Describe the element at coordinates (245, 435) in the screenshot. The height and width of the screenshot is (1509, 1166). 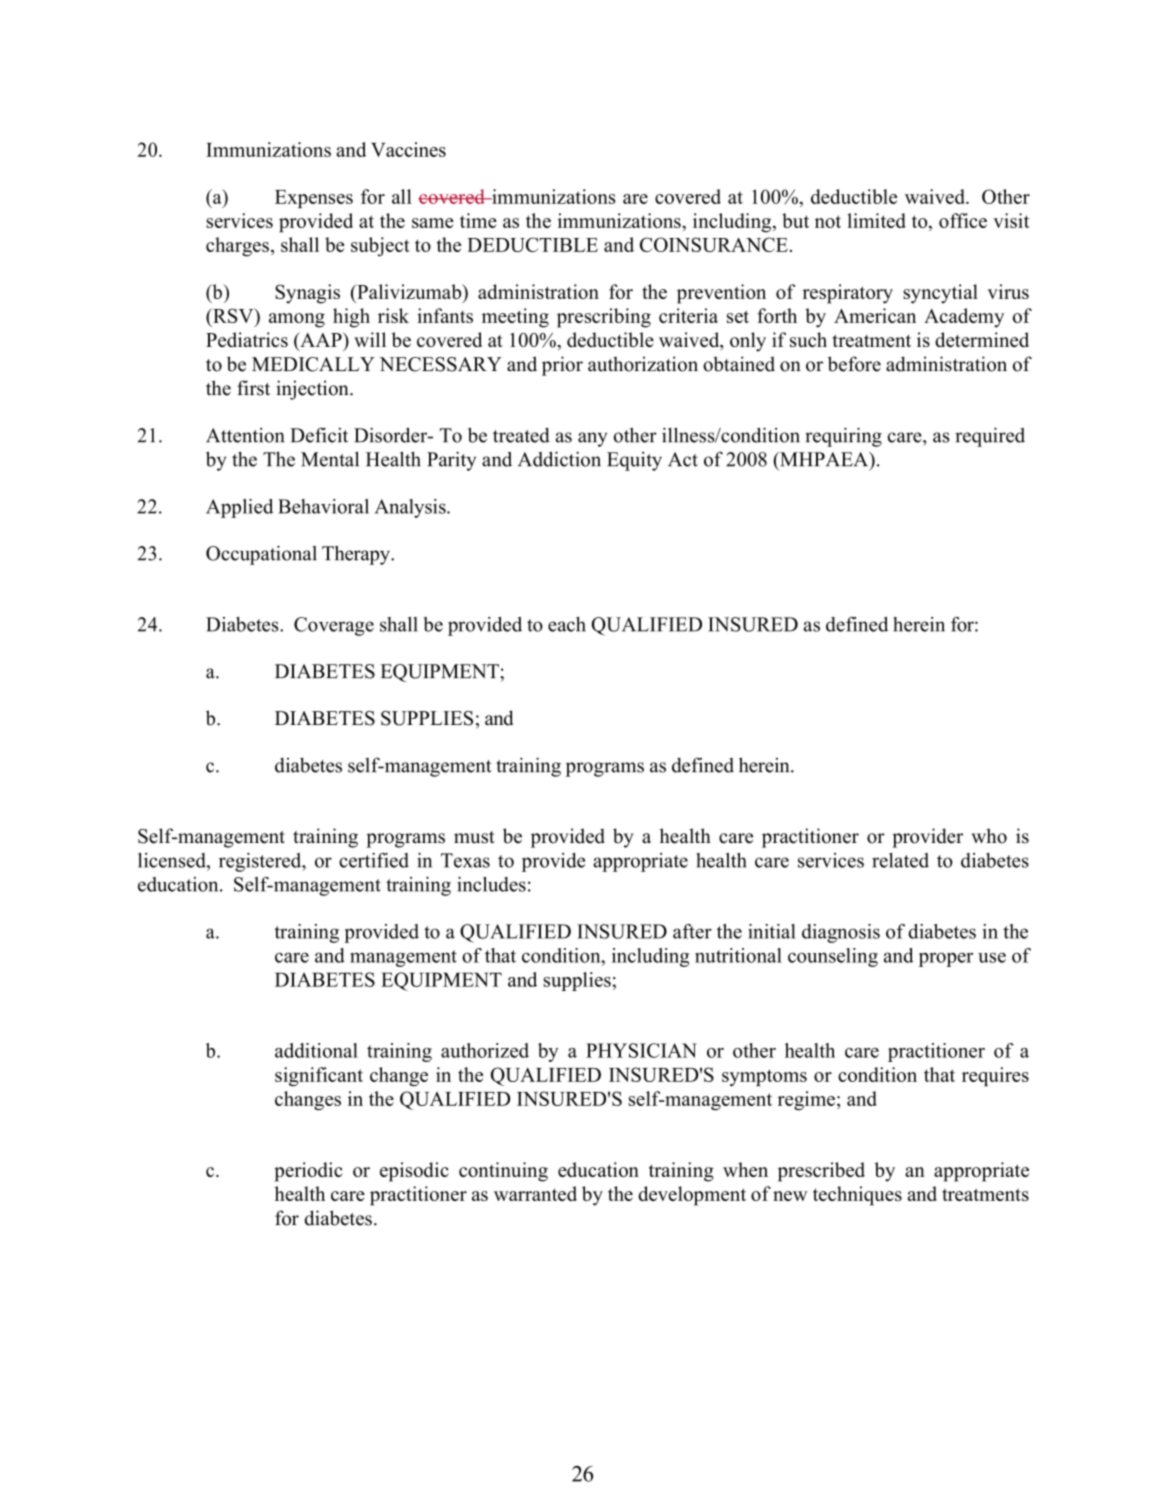
I see `Attention` at that location.
